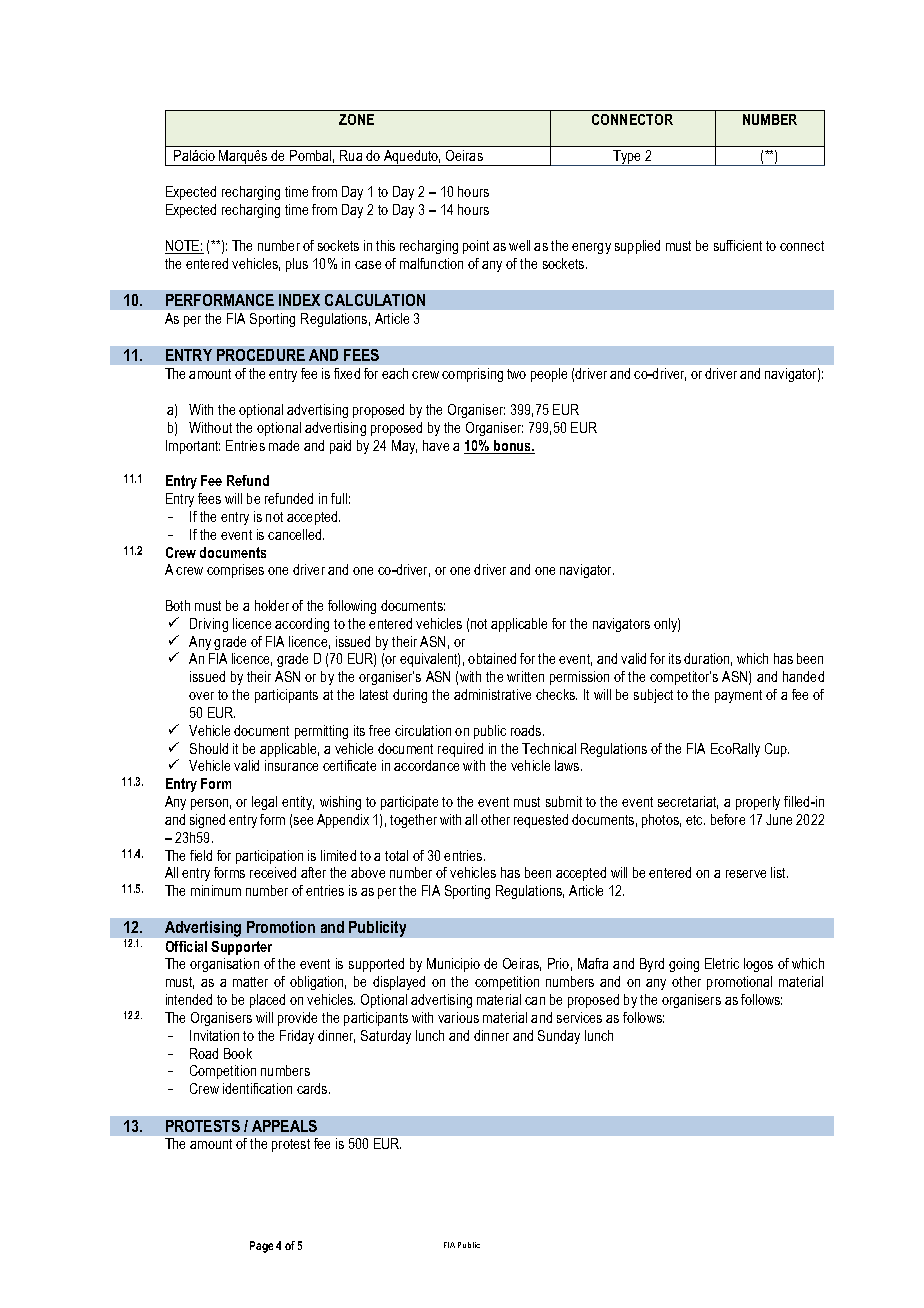 Image resolution: width=924 pixels, height=1308 pixels. I want to click on administrative, so click(492, 694).
